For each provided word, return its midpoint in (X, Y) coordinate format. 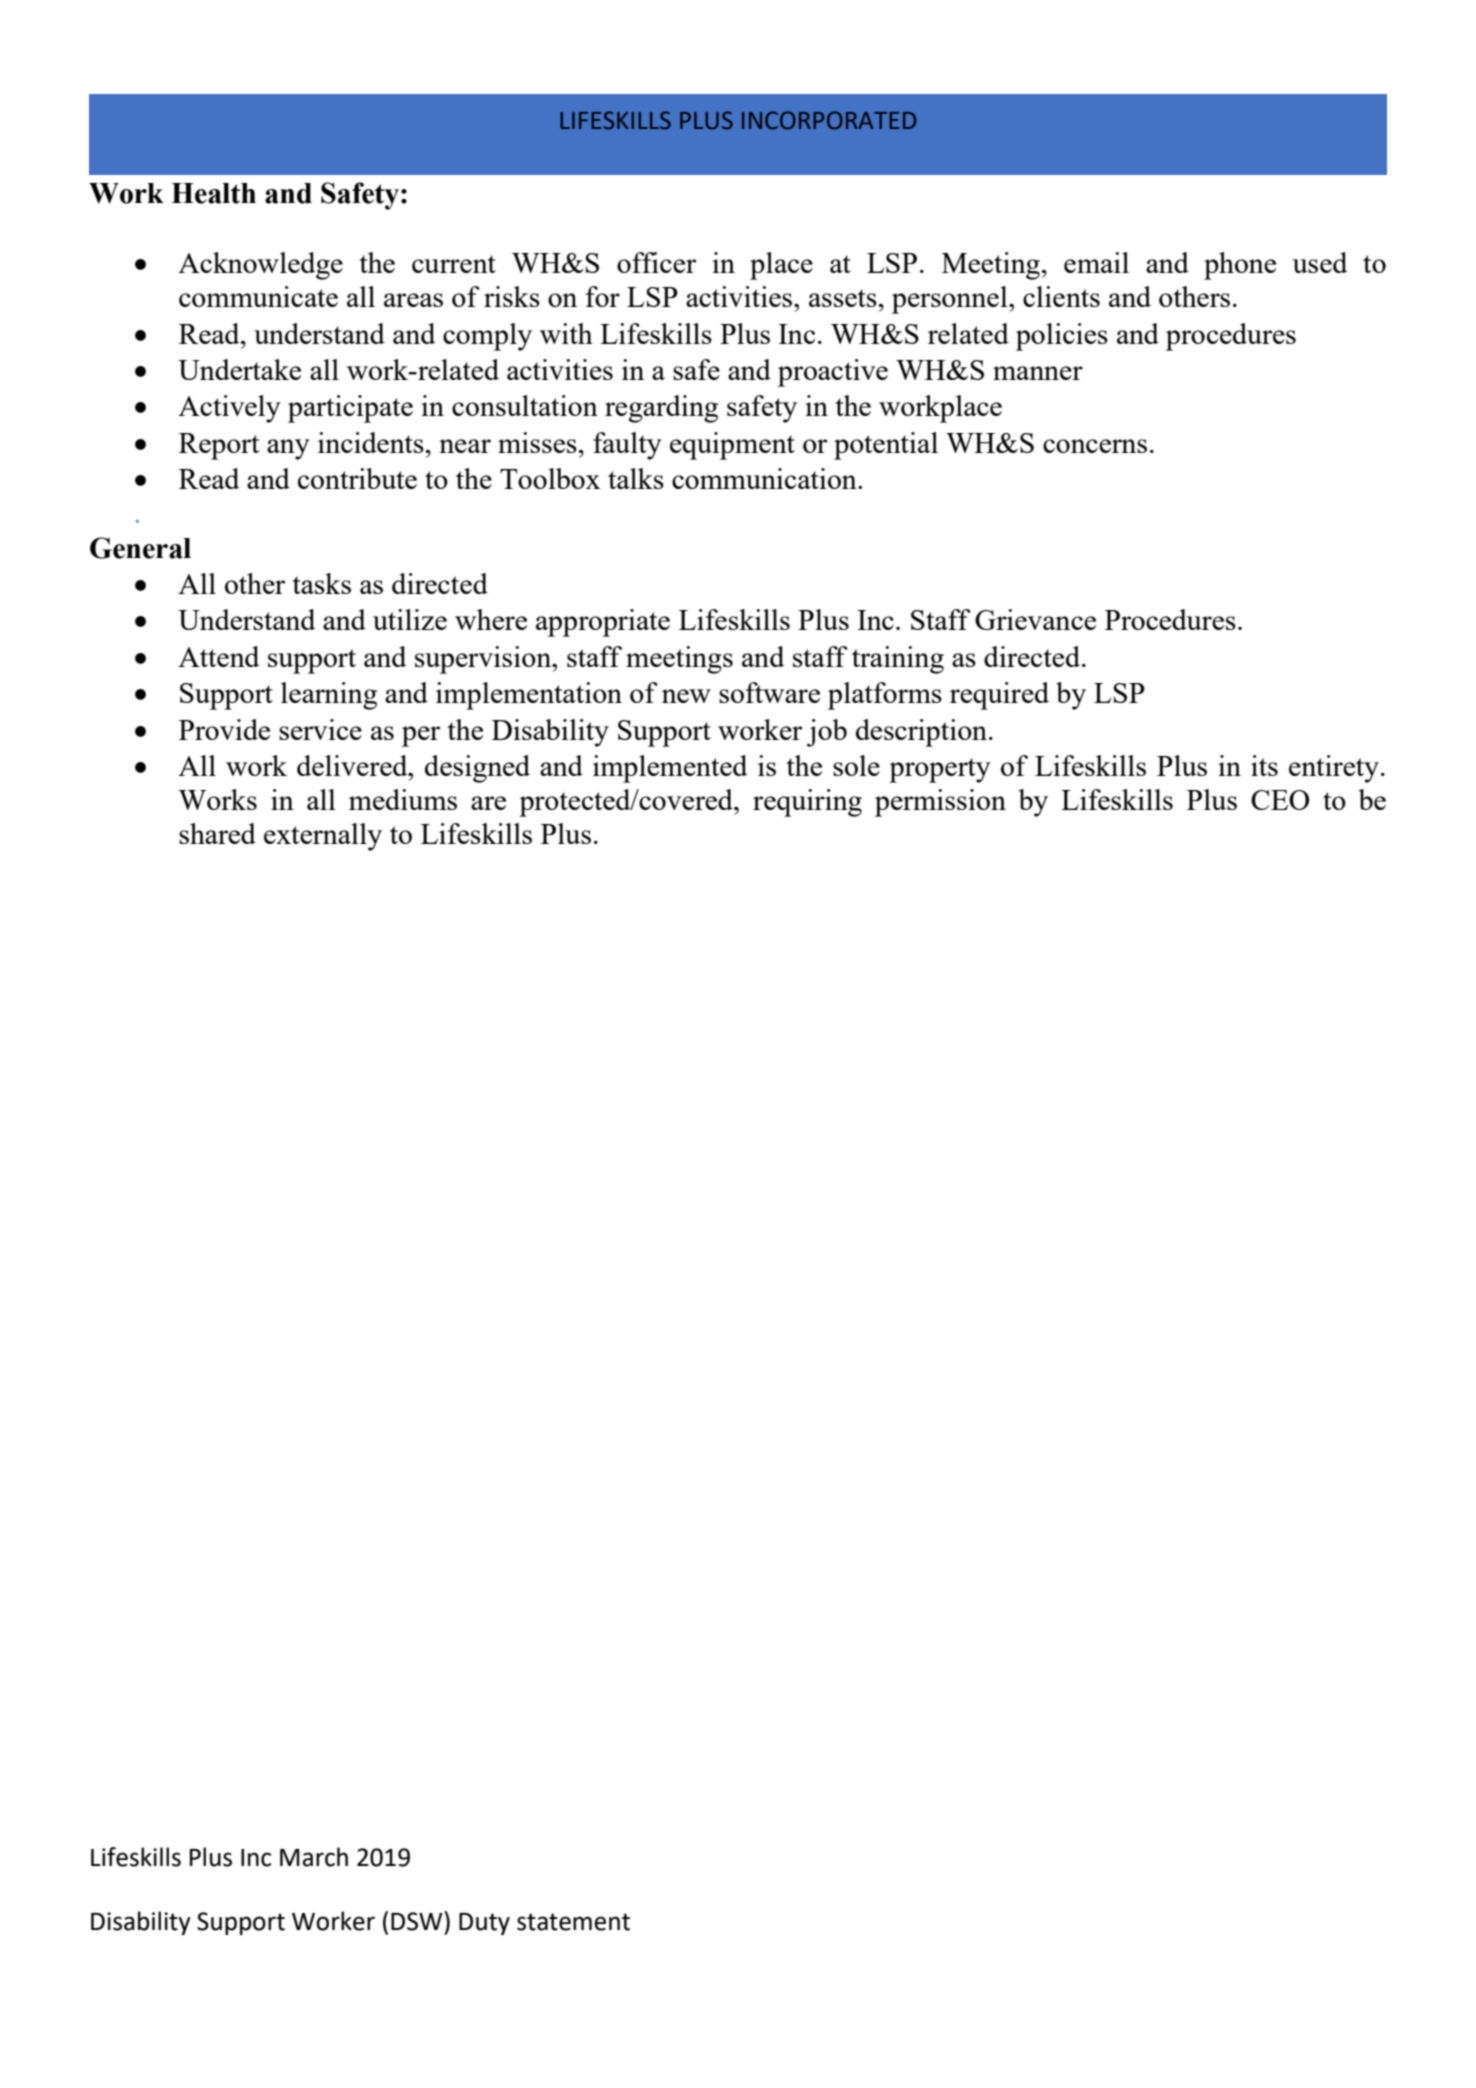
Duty (484, 1924)
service (320, 729)
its (1264, 765)
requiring (807, 803)
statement (573, 1922)
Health (213, 193)
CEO (1280, 800)
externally (323, 837)
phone (1240, 266)
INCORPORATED (829, 120)
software (769, 692)
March (314, 1857)
